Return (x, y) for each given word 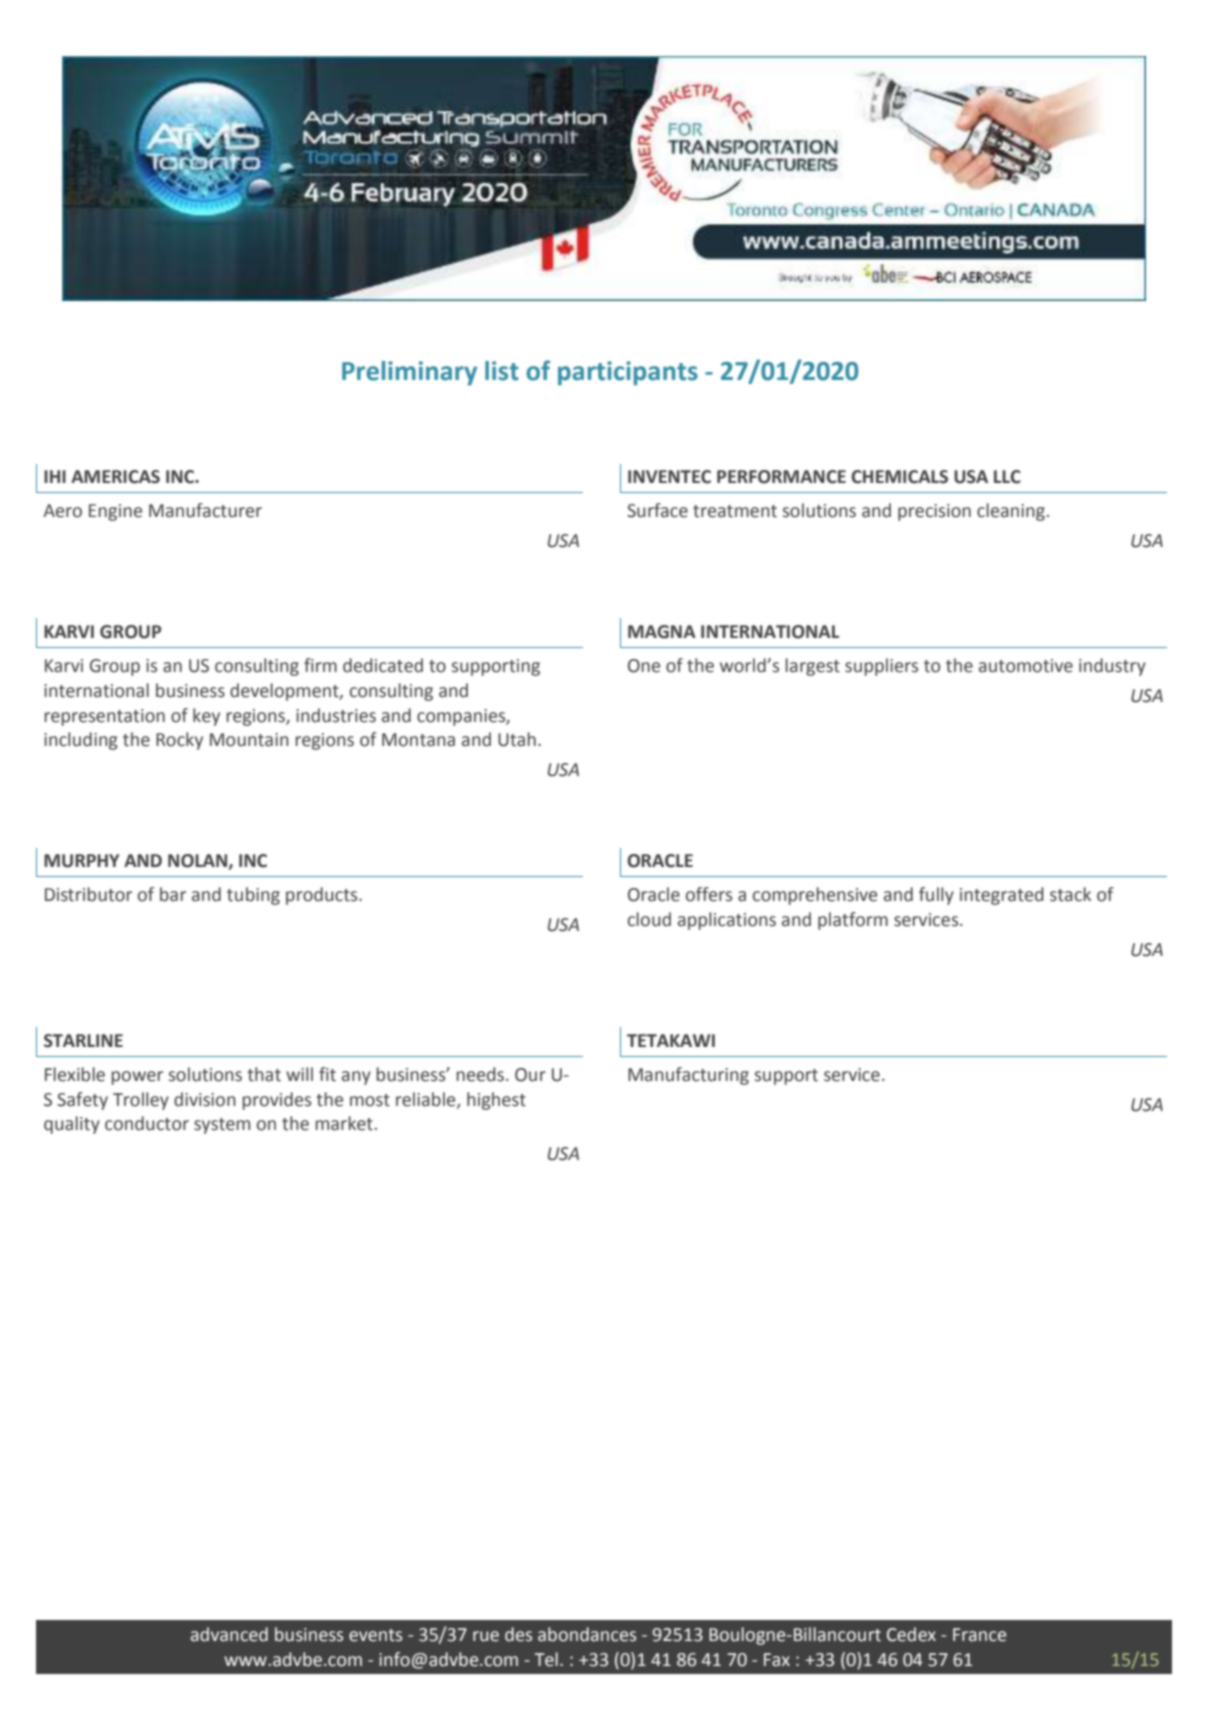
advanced (229, 1634)
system (222, 1126)
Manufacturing (688, 1076)
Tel (546, 1659)
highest (496, 1101)
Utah (517, 739)
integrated (1002, 896)
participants (628, 373)
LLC (1007, 477)
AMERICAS (115, 477)
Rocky (179, 741)
